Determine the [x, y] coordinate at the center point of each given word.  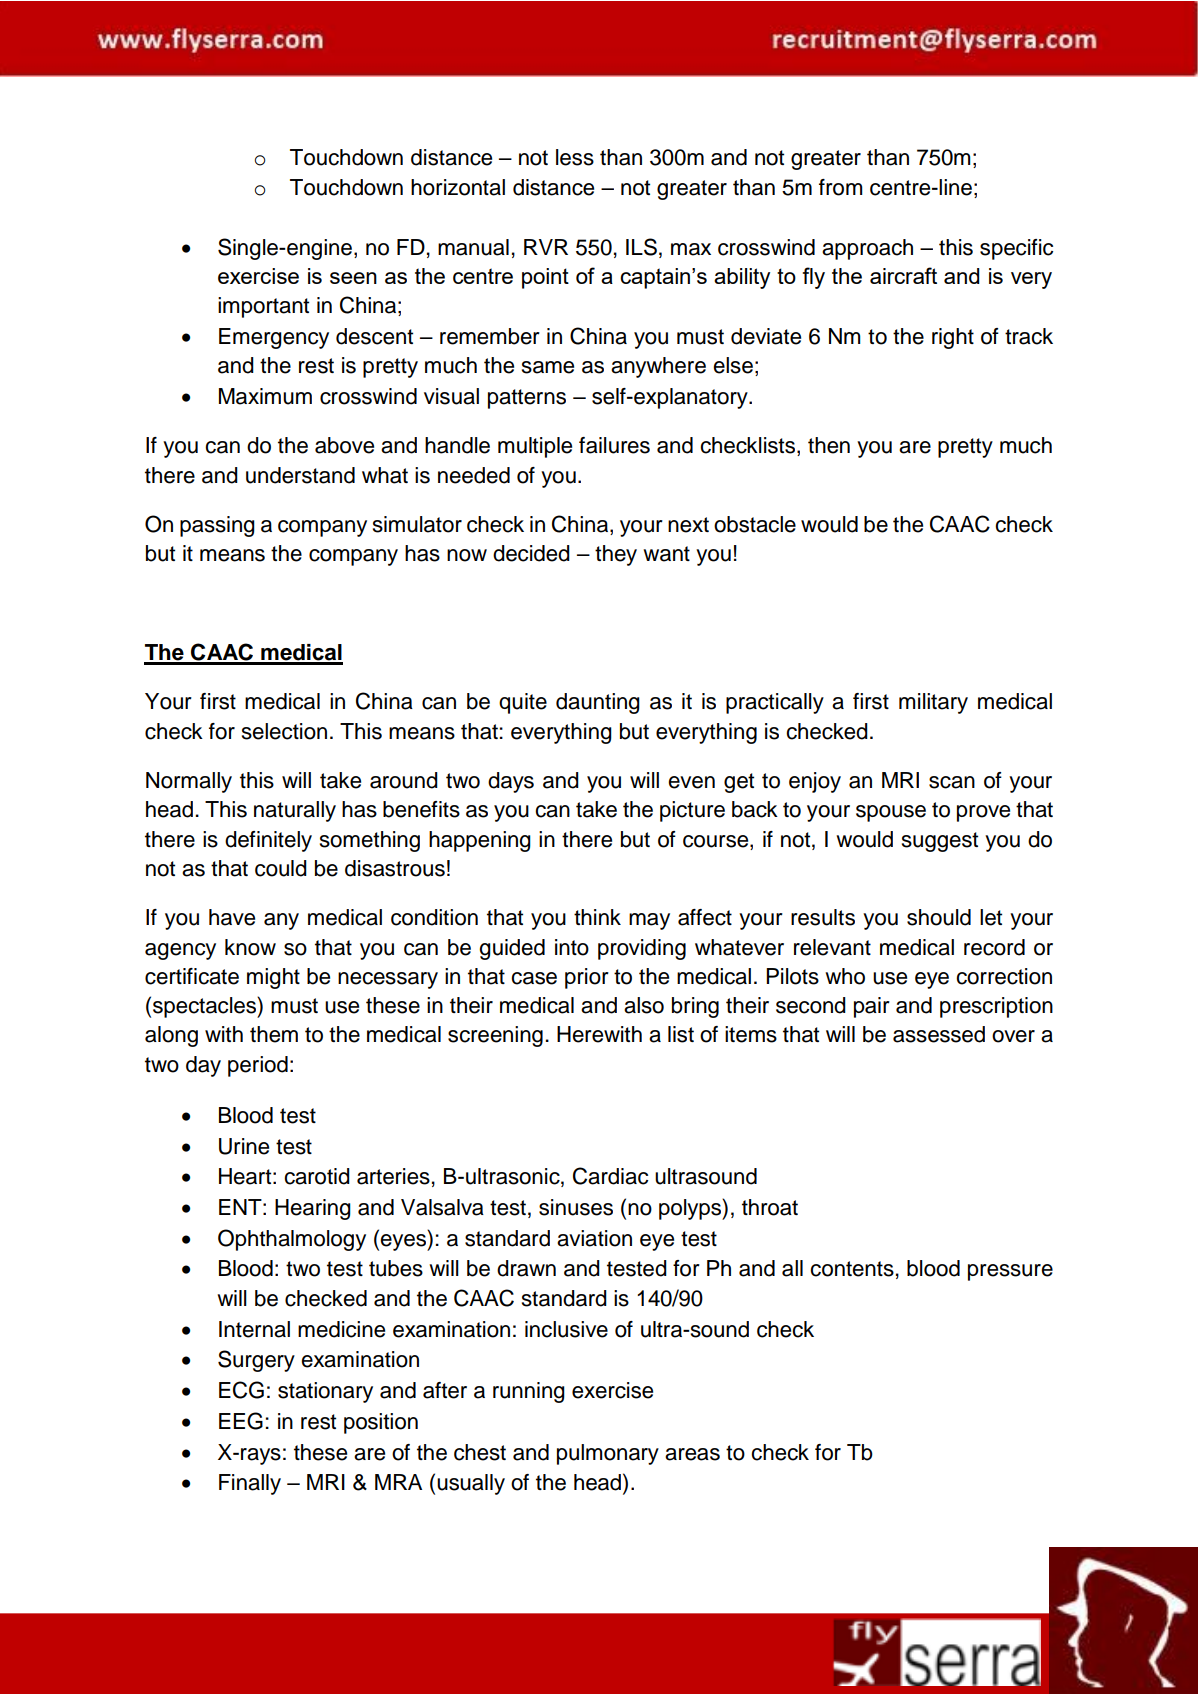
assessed [939, 1034]
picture [692, 811]
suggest [940, 842]
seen [353, 278]
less [575, 157]
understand [300, 475]
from [841, 187]
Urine [244, 1146]
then [829, 445]
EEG [241, 1421]
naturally [295, 811]
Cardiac [610, 1176]
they [616, 555]
